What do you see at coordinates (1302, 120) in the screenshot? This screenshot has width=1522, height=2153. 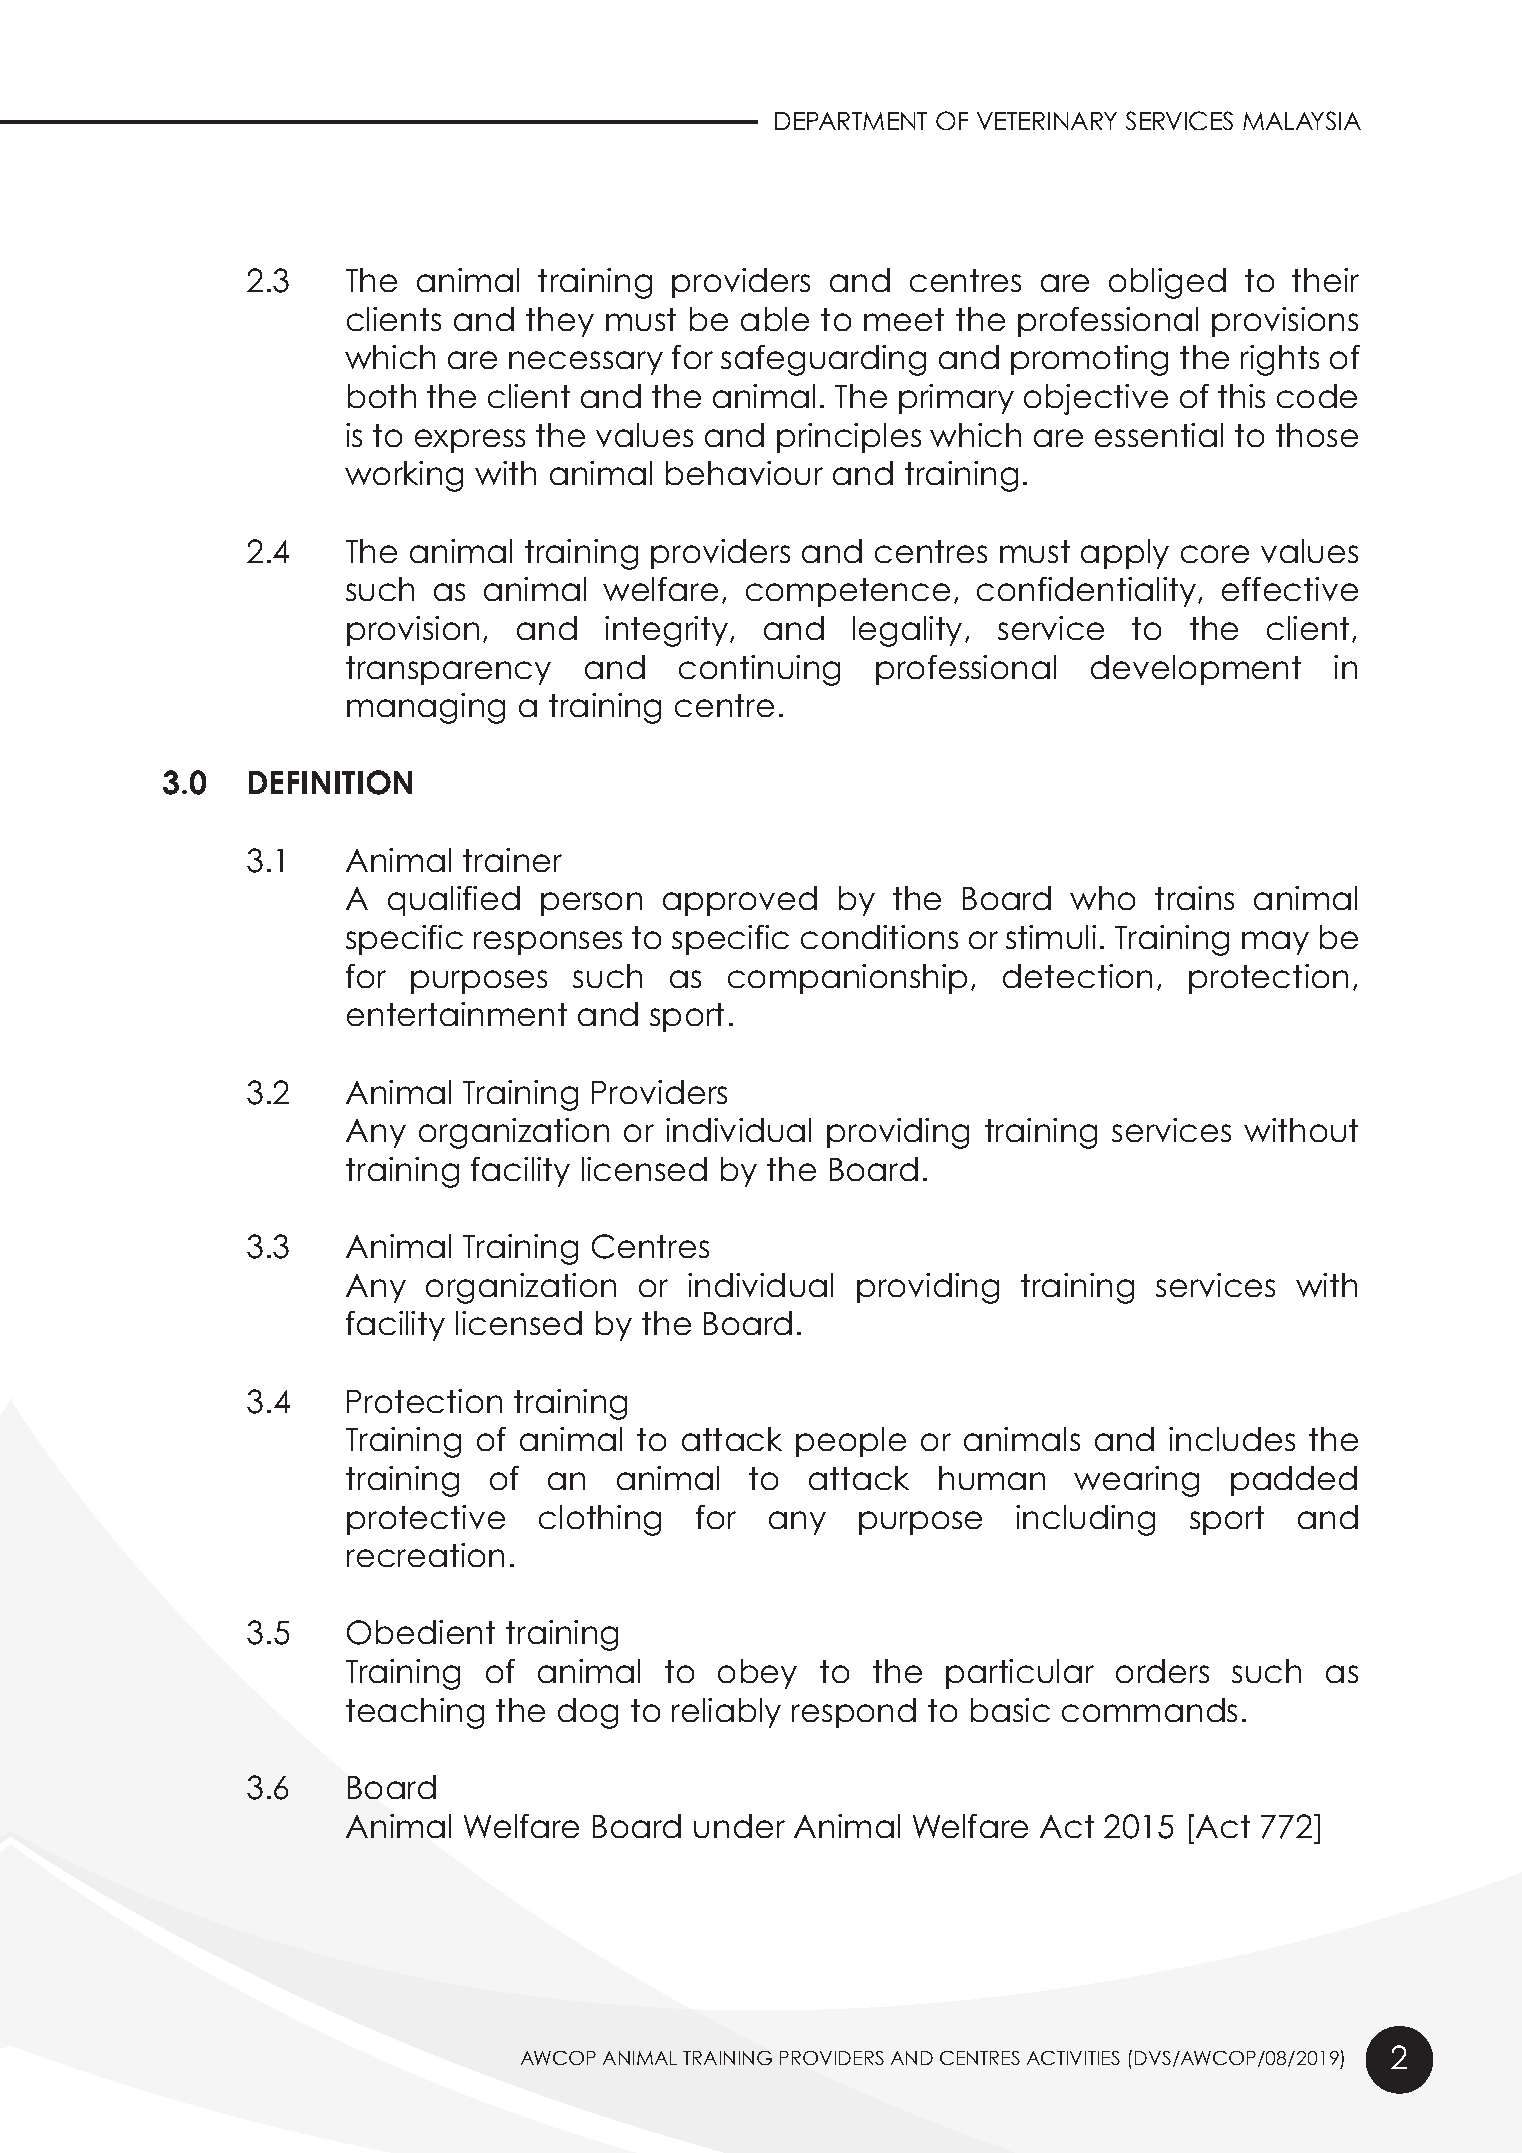 I see `MALAYSIA` at bounding box center [1302, 120].
